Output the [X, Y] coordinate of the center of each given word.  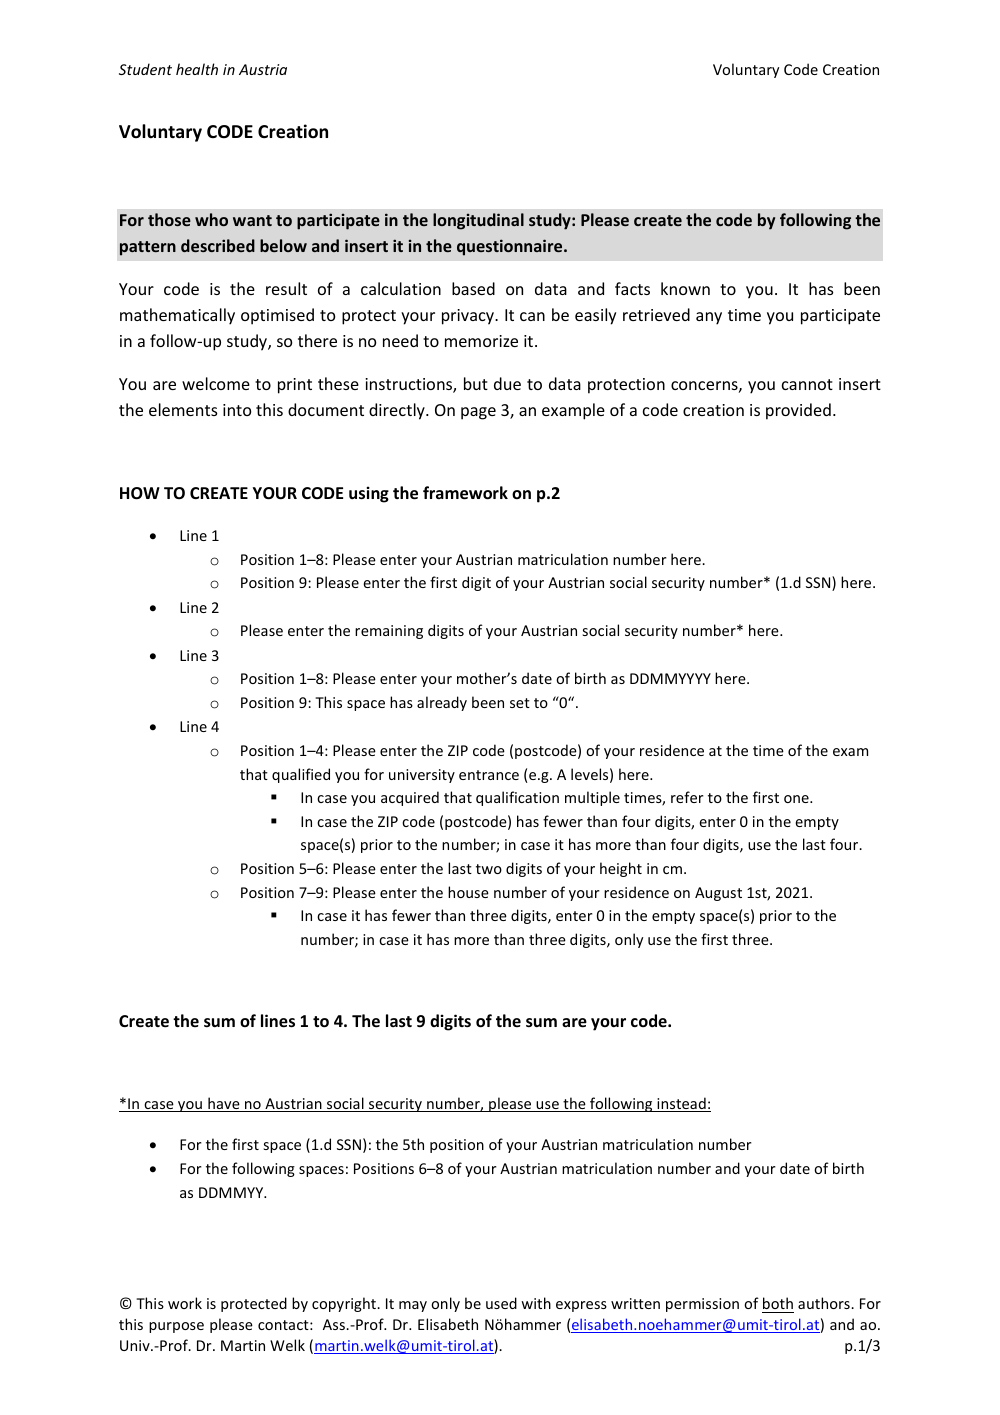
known [685, 288]
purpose [176, 1327]
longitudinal [478, 221]
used [501, 1303]
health [197, 69]
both [778, 1305]
